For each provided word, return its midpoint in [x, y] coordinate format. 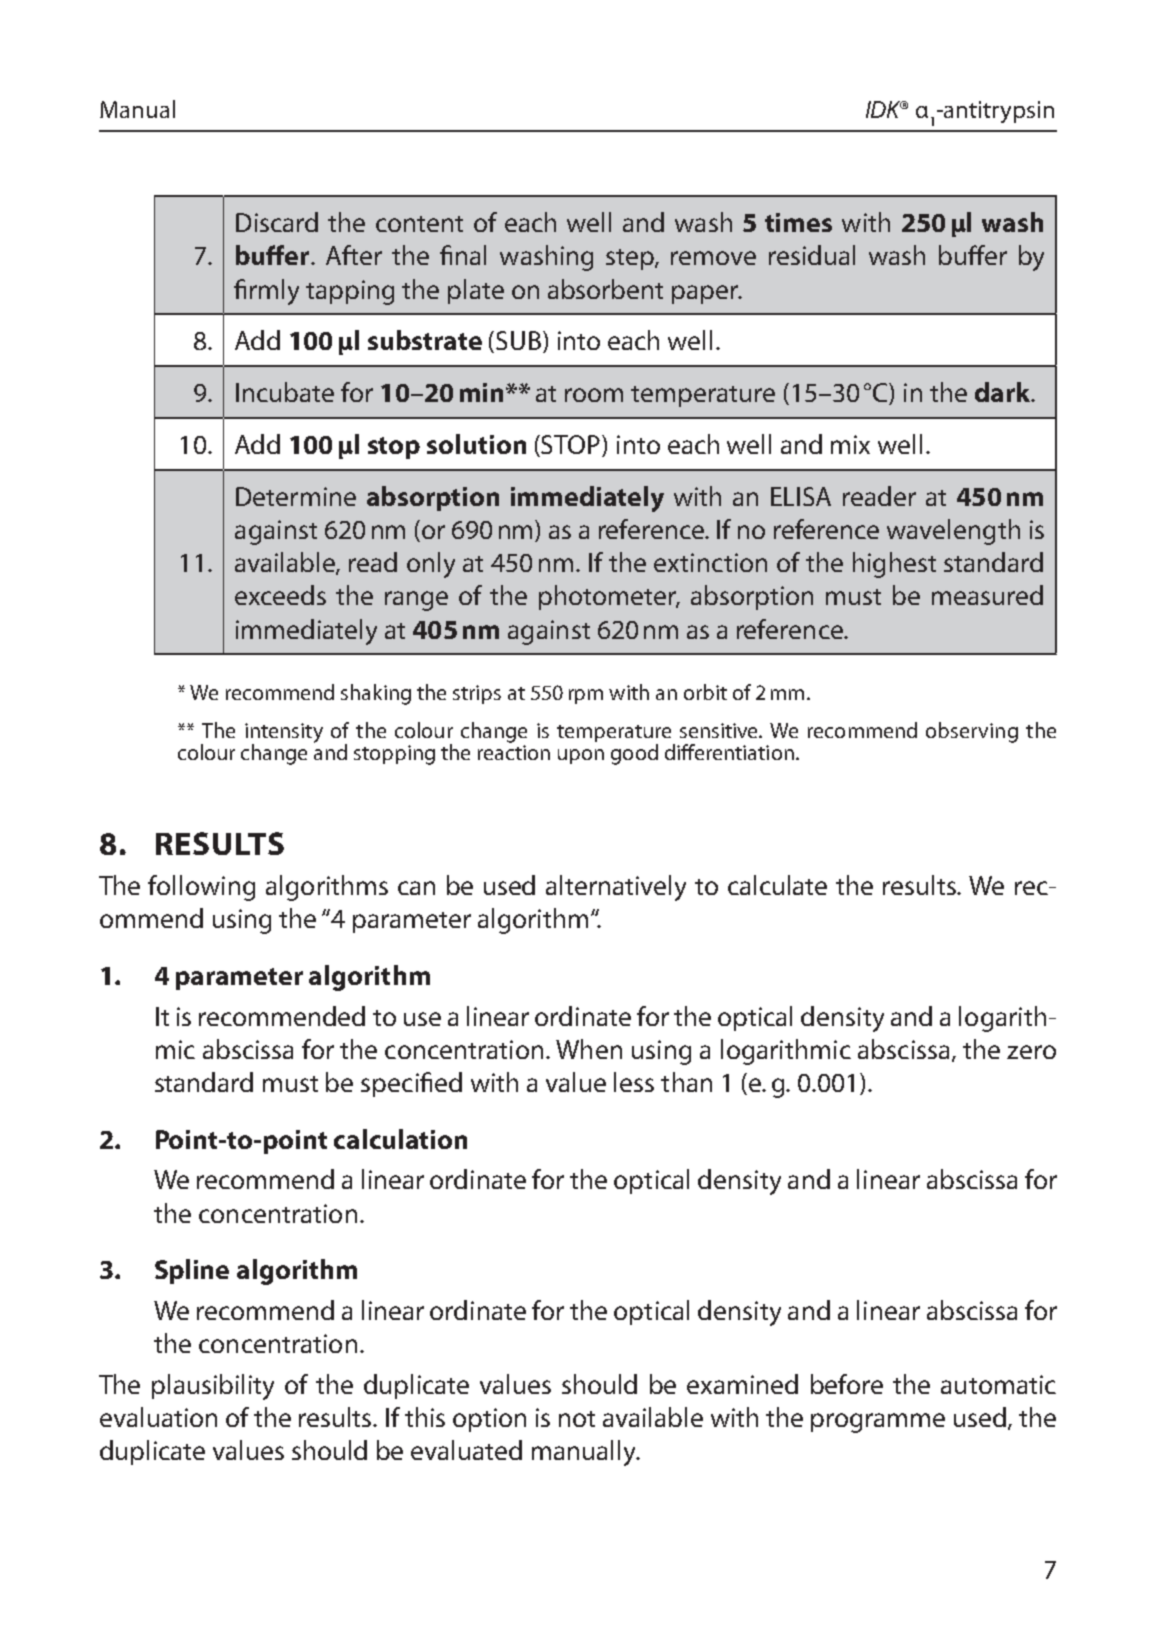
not [577, 1419]
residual [812, 255]
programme [878, 1423]
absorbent [605, 289]
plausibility [213, 1387]
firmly [266, 292]
